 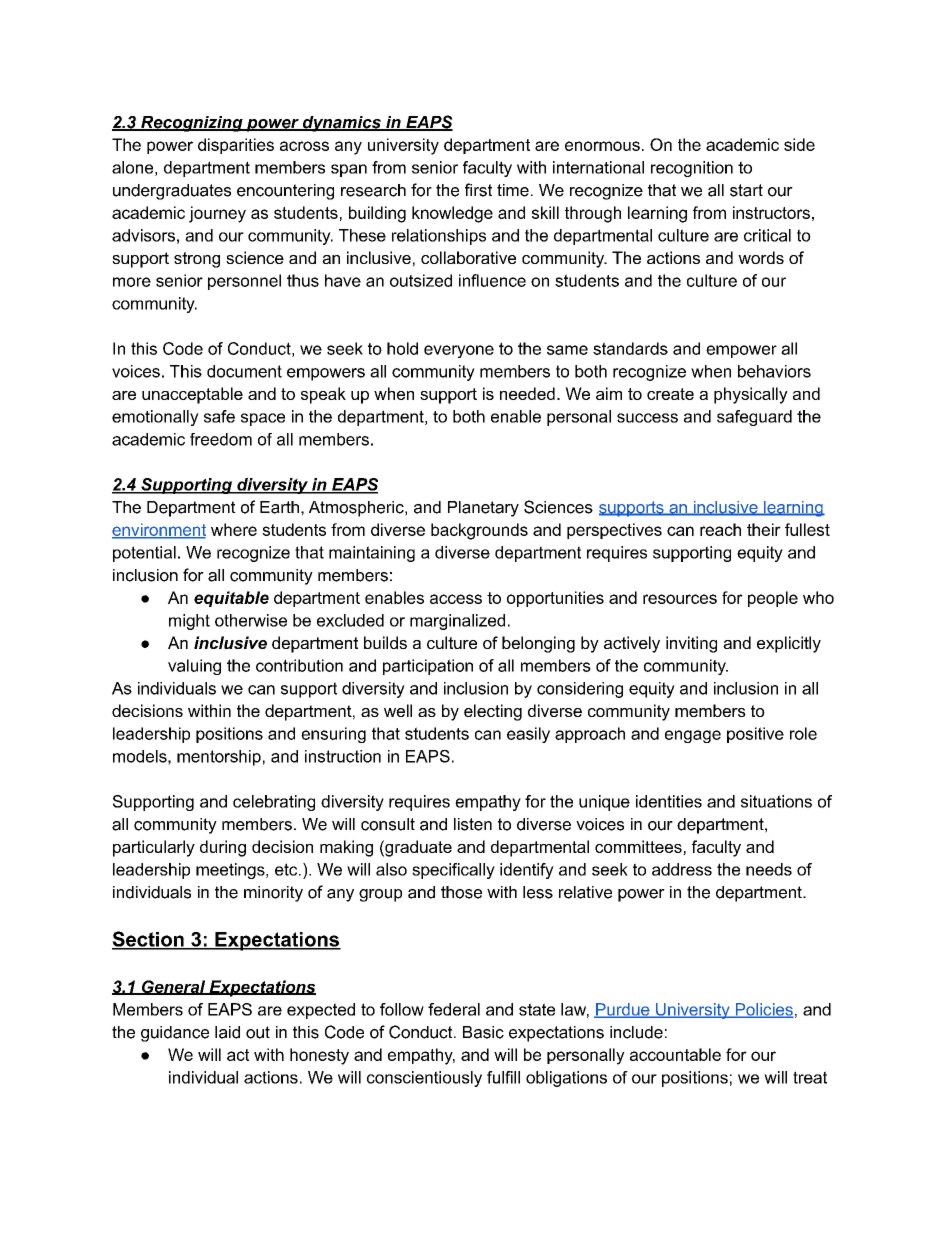 I want to click on accountable, so click(x=675, y=1054).
